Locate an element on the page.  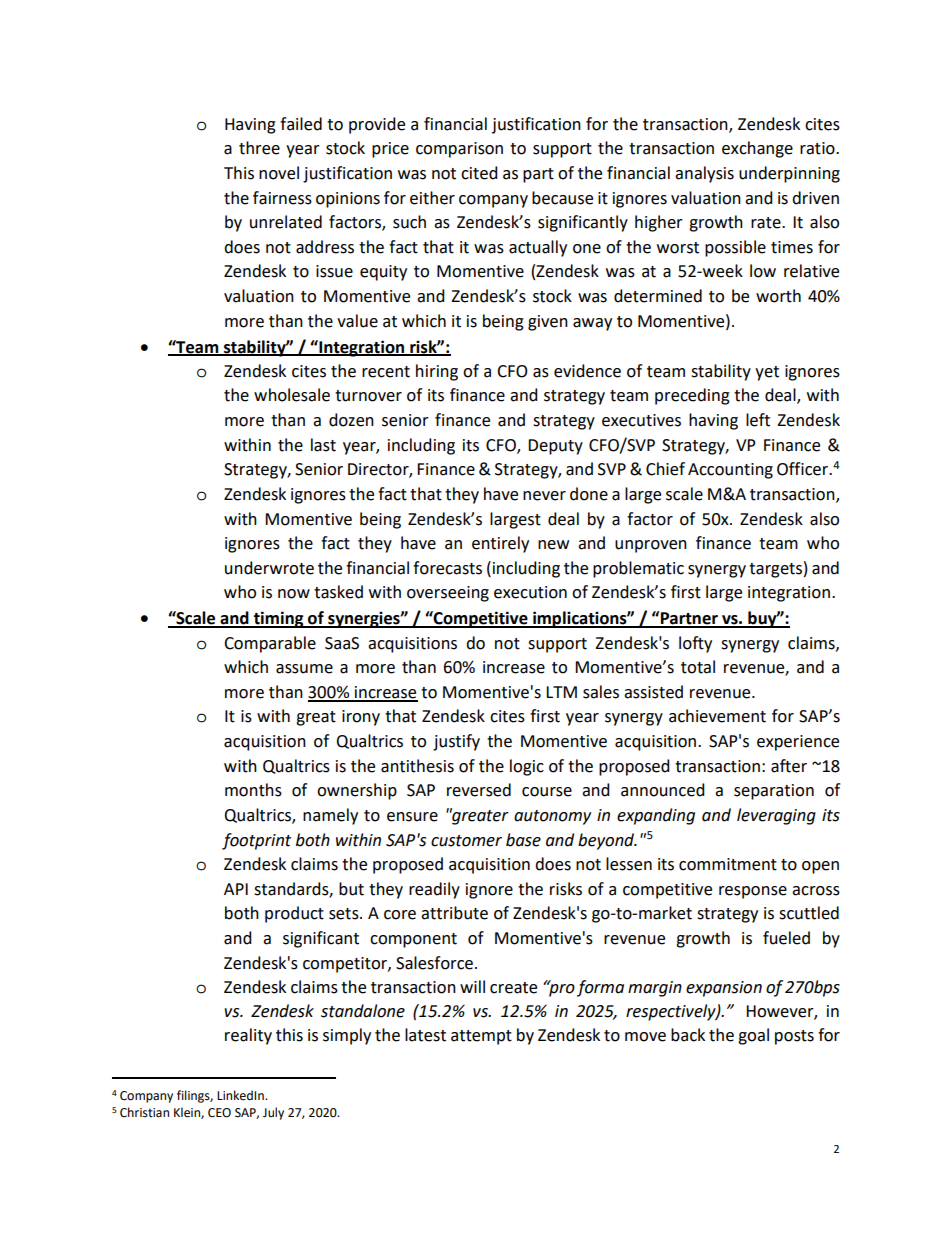
goal is located at coordinates (753, 1036).
